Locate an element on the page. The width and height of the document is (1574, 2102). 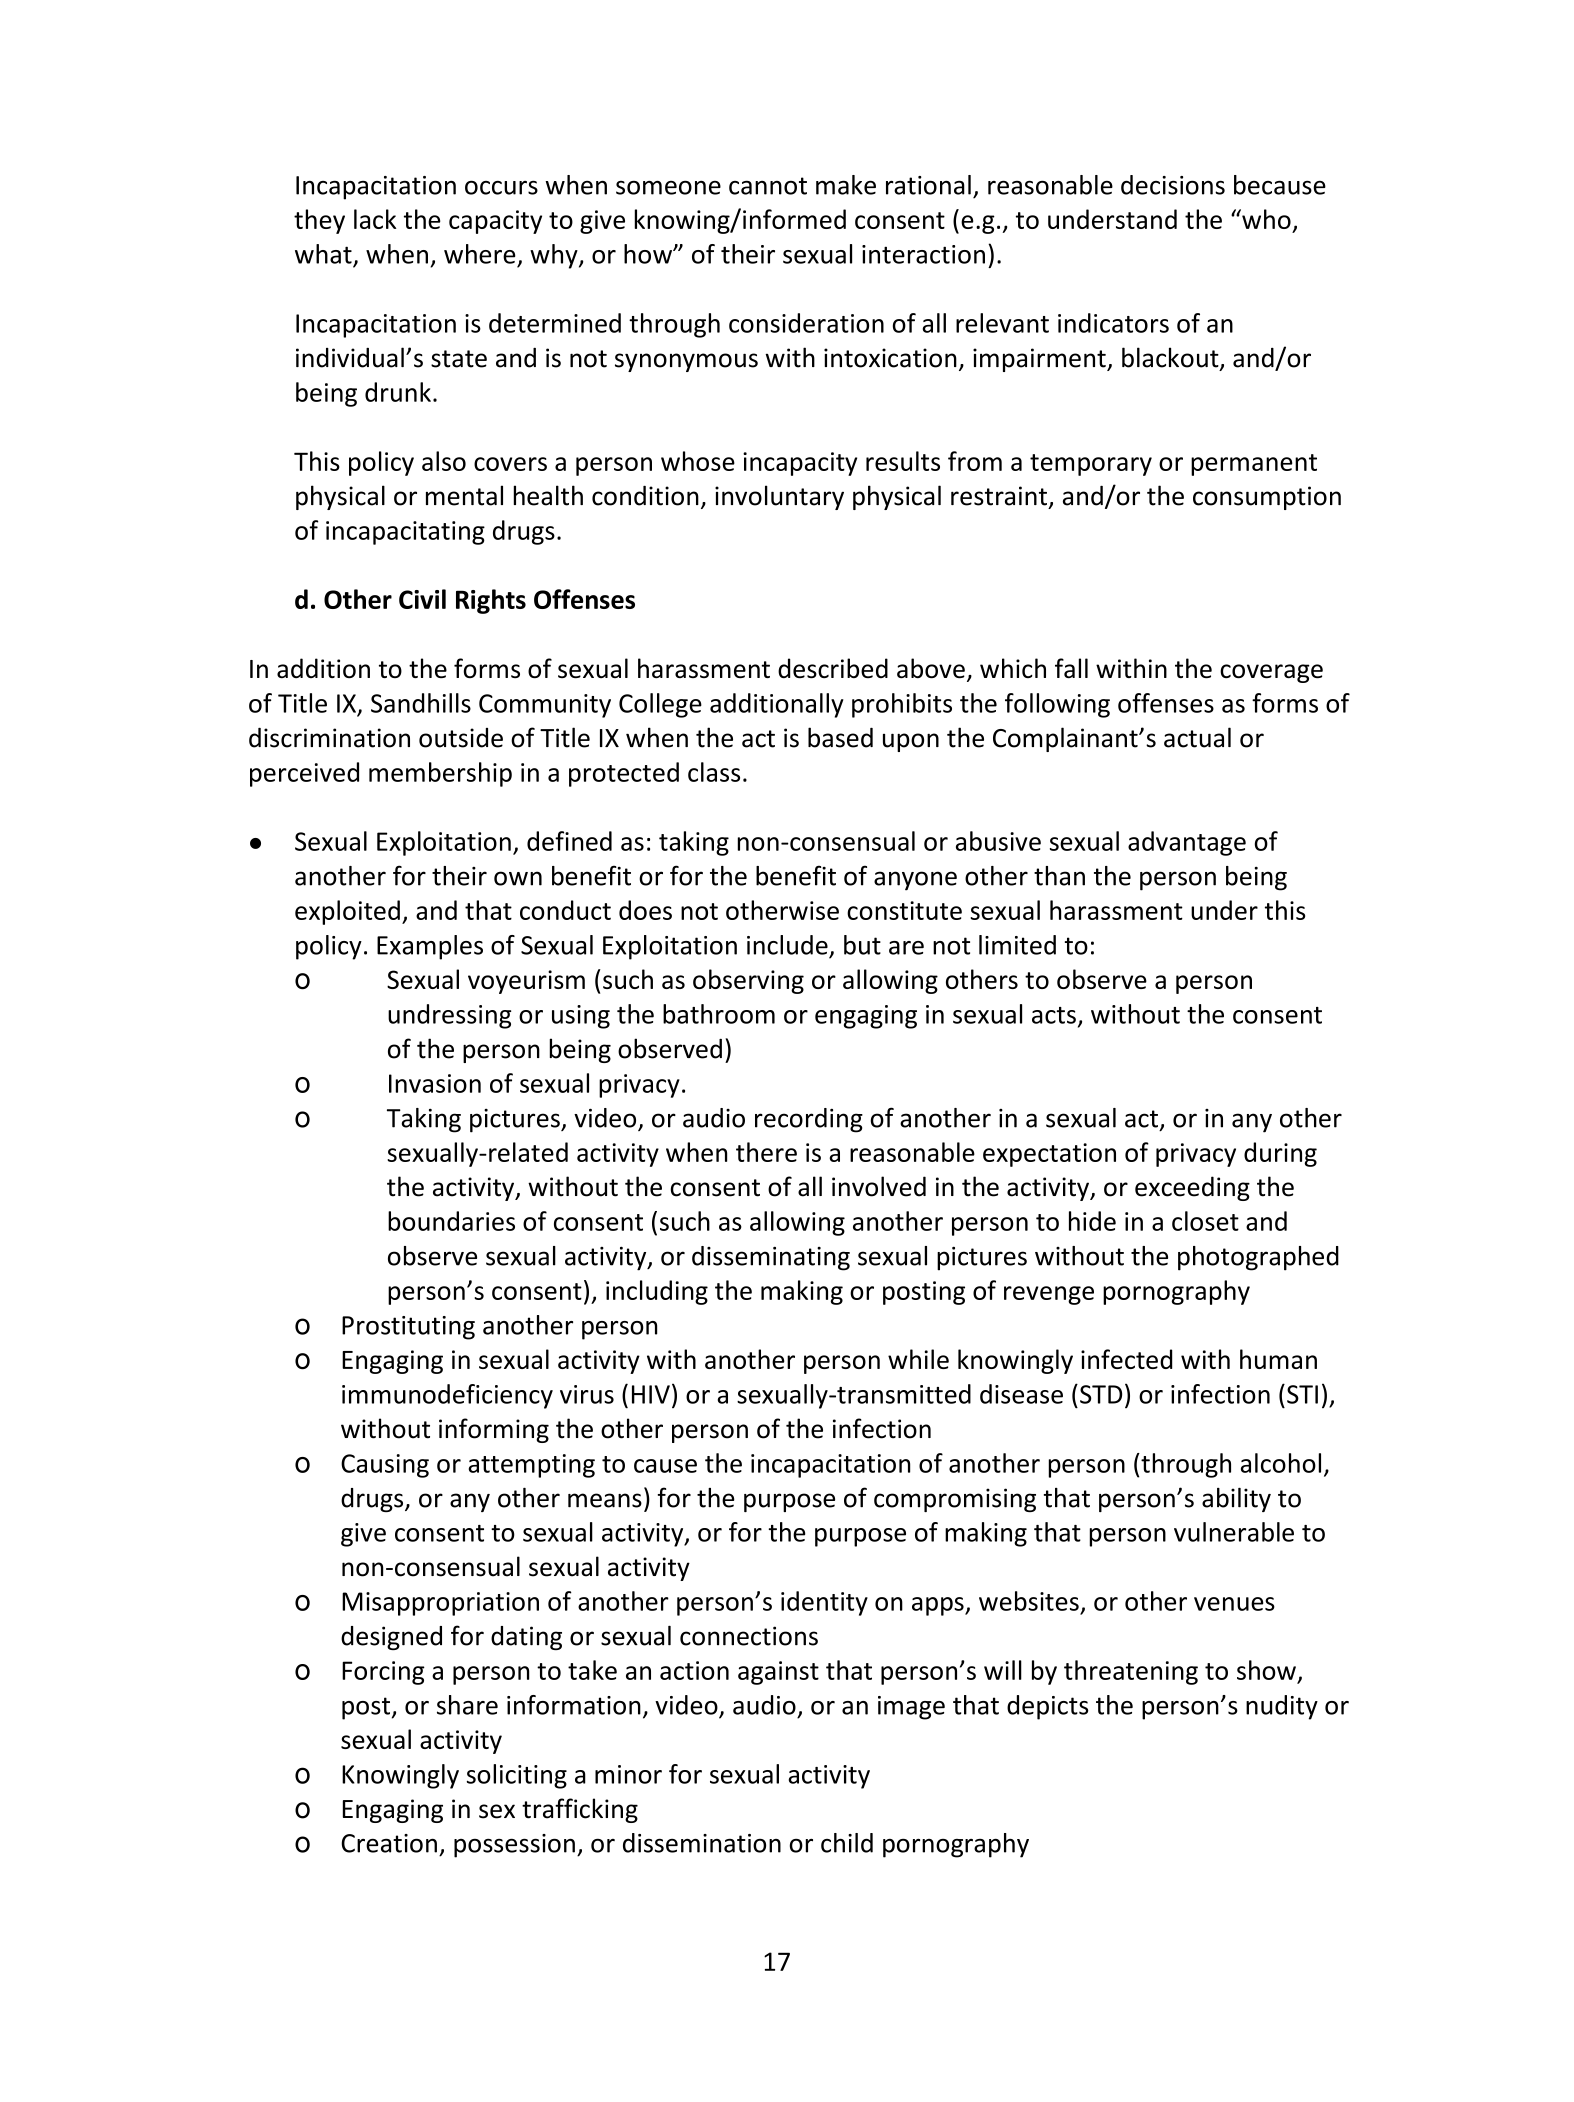
exceeding is located at coordinates (1192, 1188).
